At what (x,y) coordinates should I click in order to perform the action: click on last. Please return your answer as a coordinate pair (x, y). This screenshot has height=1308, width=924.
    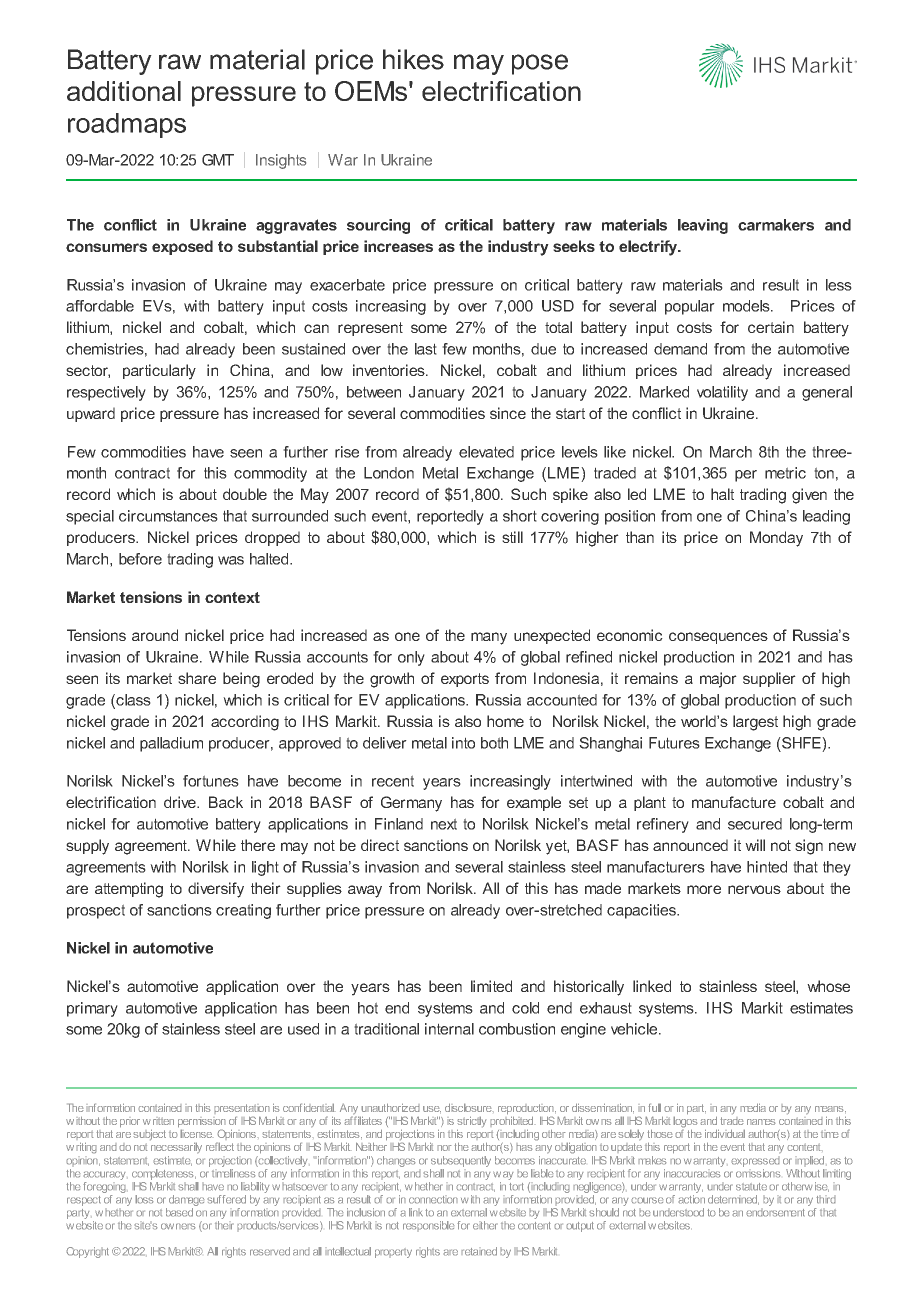
    Looking at the image, I should click on (426, 349).
